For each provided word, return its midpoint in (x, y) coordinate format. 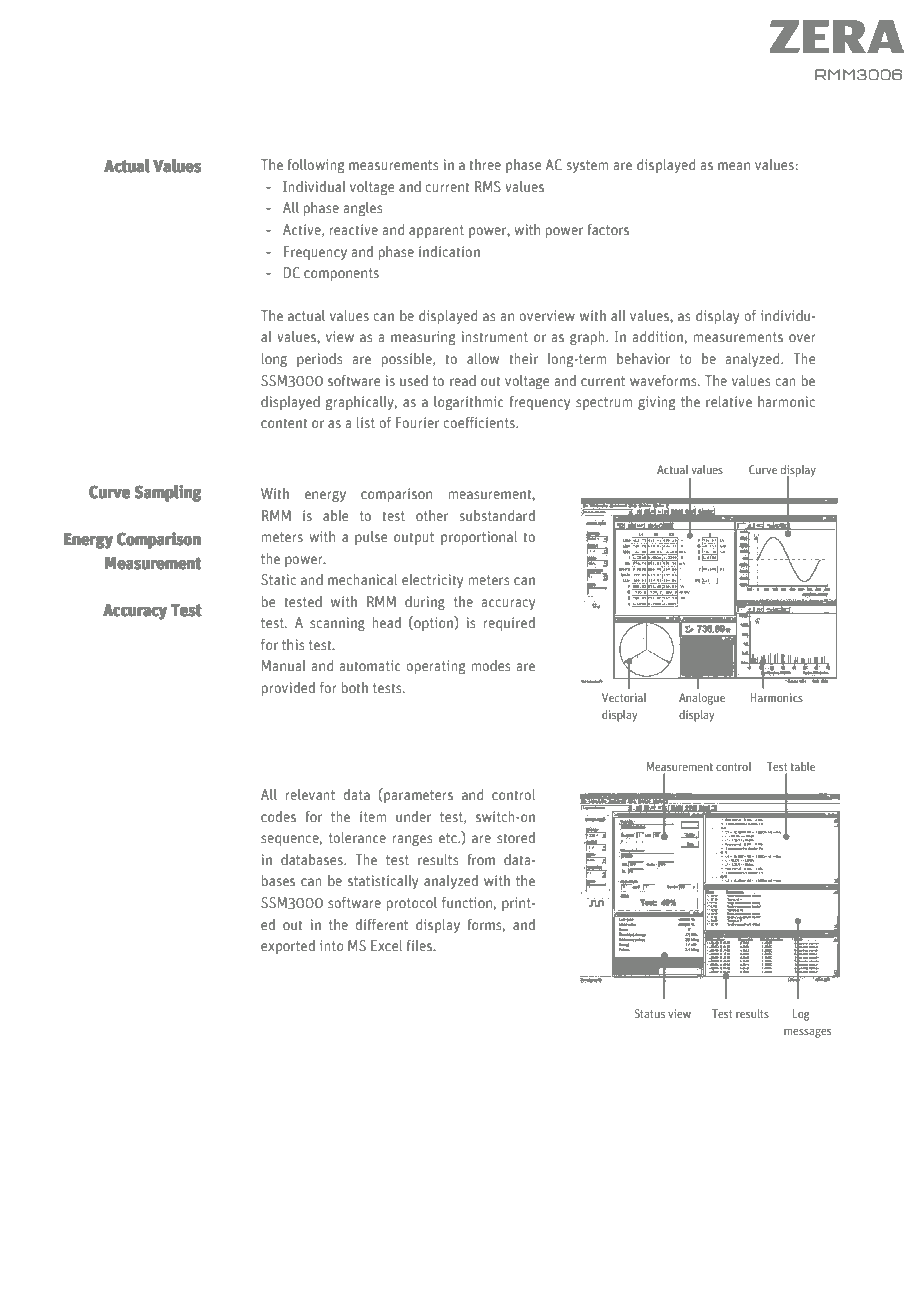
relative (729, 401)
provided (288, 689)
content (284, 423)
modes (491, 665)
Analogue (702, 699)
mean (734, 166)
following (316, 166)
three (485, 164)
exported (288, 947)
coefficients (480, 422)
